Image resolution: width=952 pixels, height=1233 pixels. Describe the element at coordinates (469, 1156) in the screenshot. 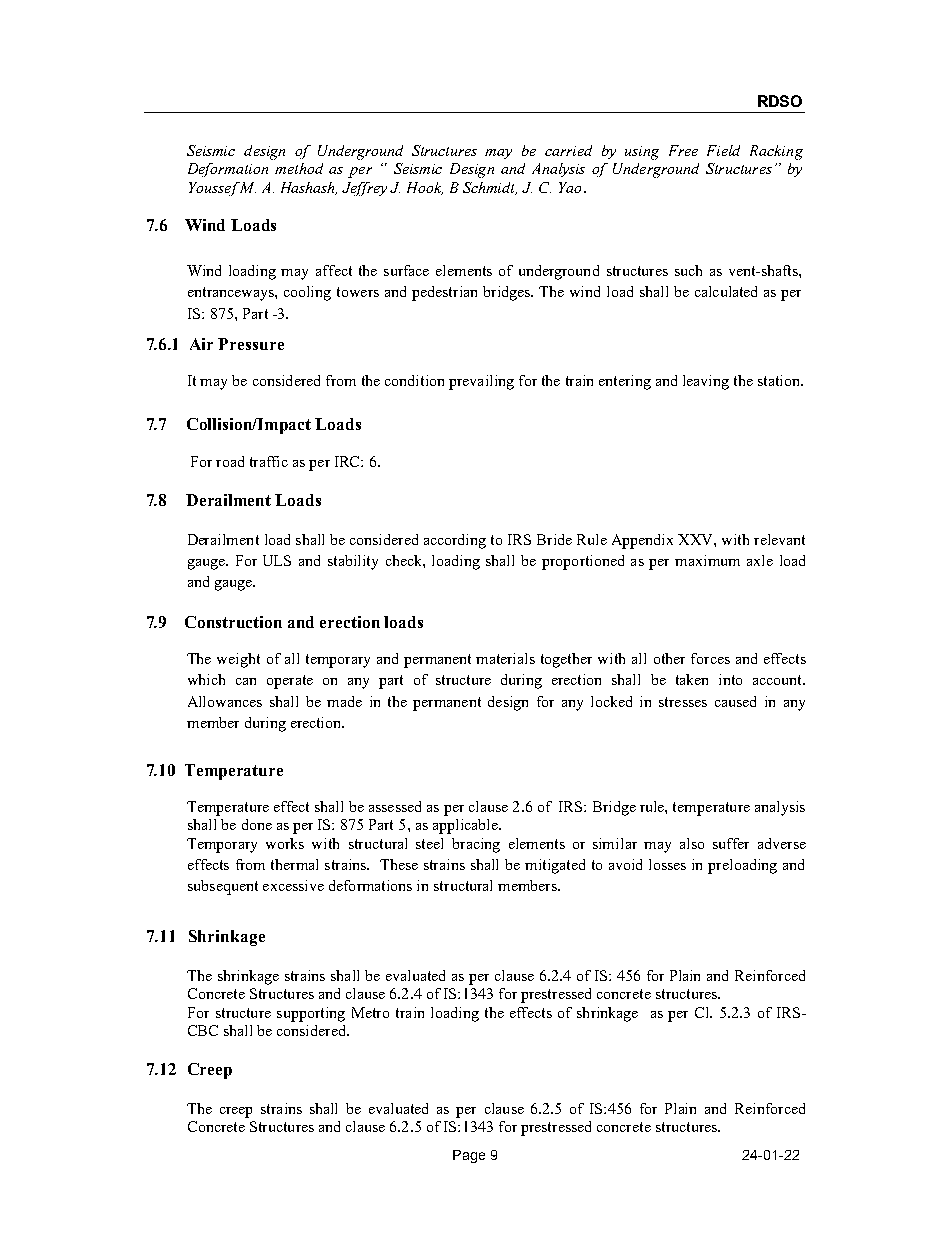

I see `Page` at that location.
